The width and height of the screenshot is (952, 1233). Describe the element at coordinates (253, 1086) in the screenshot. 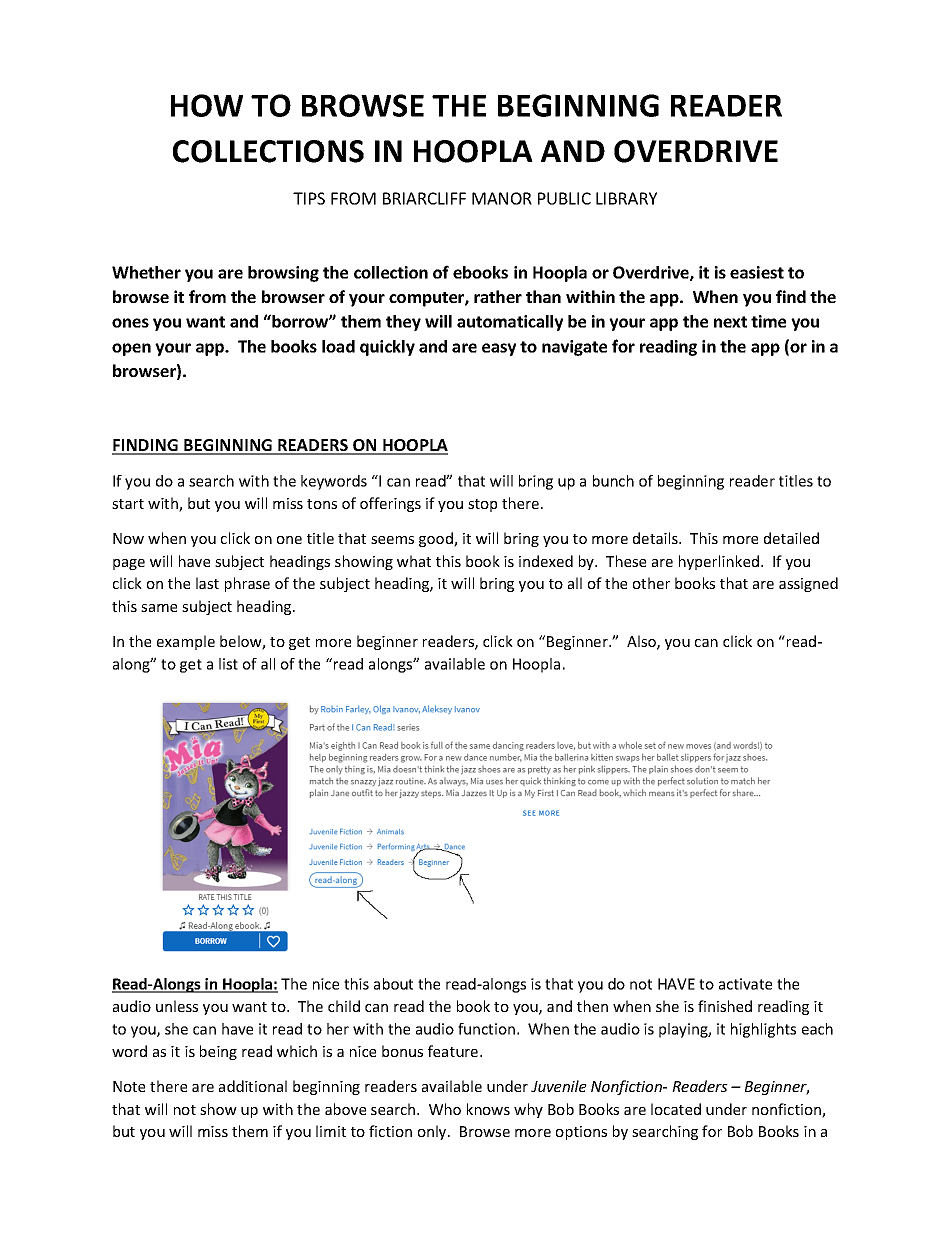

I see `additional` at that location.
